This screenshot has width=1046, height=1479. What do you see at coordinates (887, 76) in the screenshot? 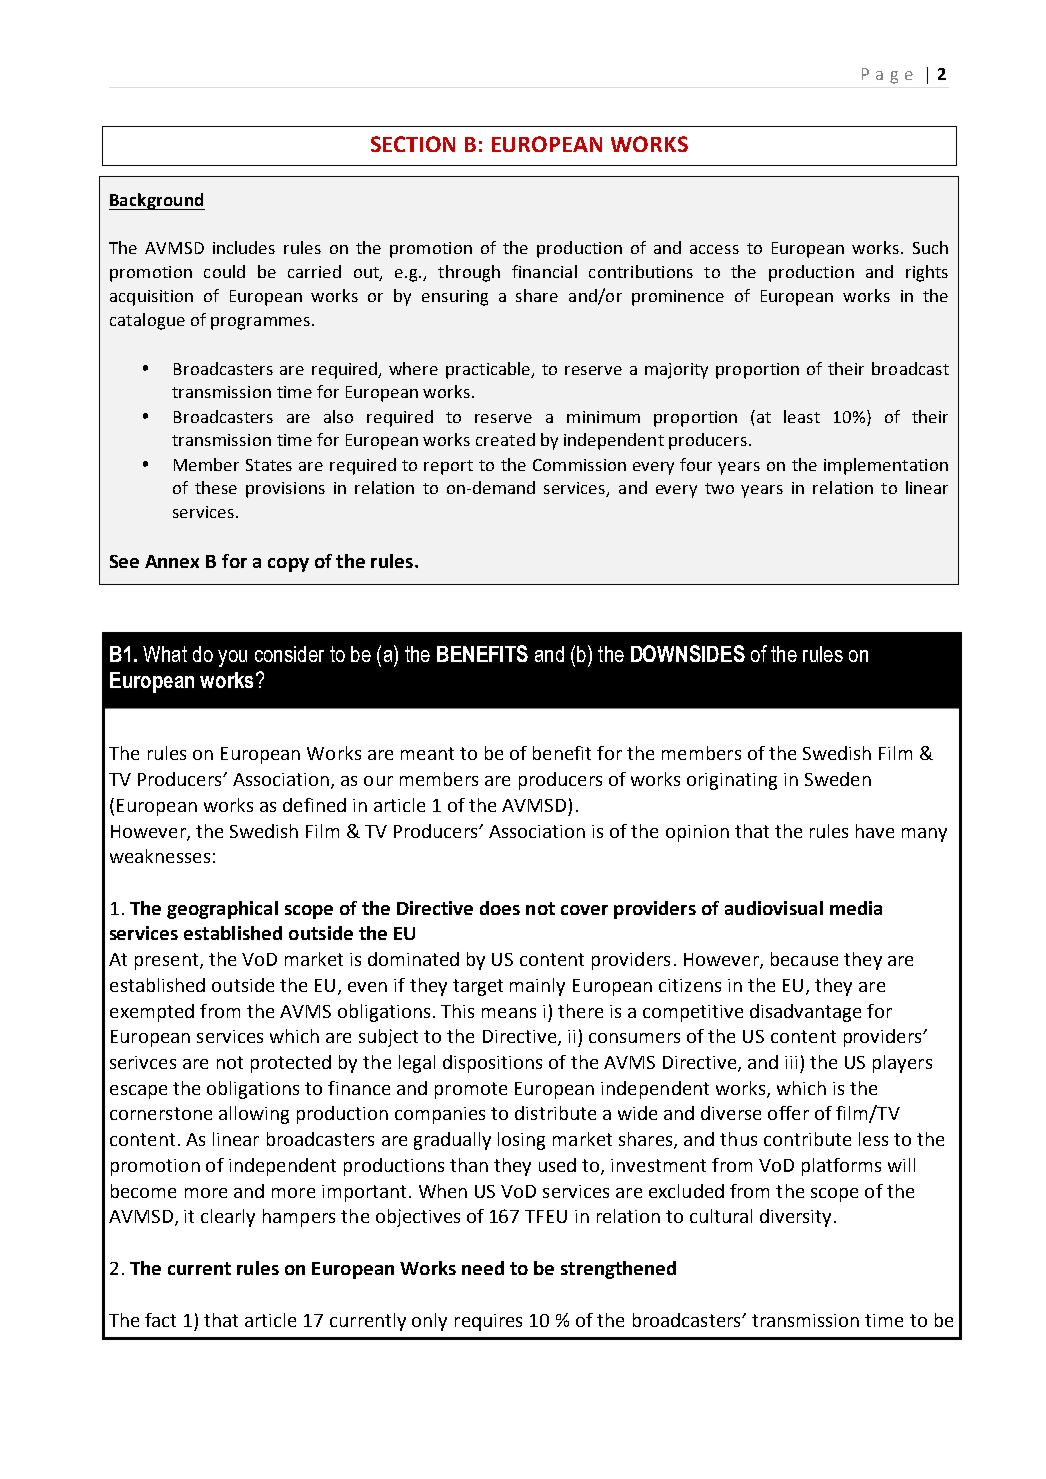
I see `Page` at bounding box center [887, 76].
